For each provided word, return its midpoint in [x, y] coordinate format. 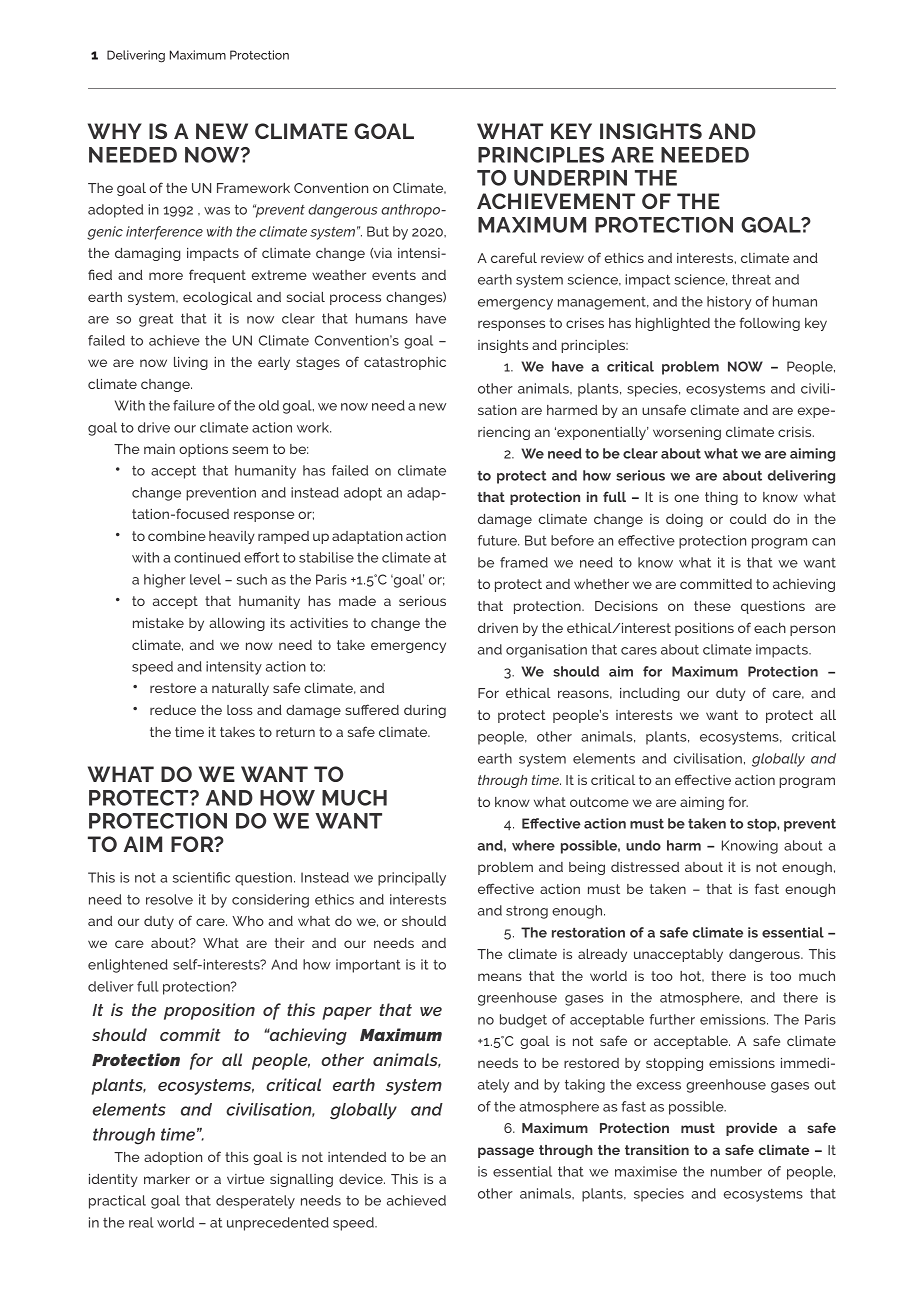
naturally [240, 689]
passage [506, 1152]
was [217, 211]
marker [167, 1179]
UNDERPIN [570, 178]
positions [704, 629]
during [425, 711]
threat [751, 279]
